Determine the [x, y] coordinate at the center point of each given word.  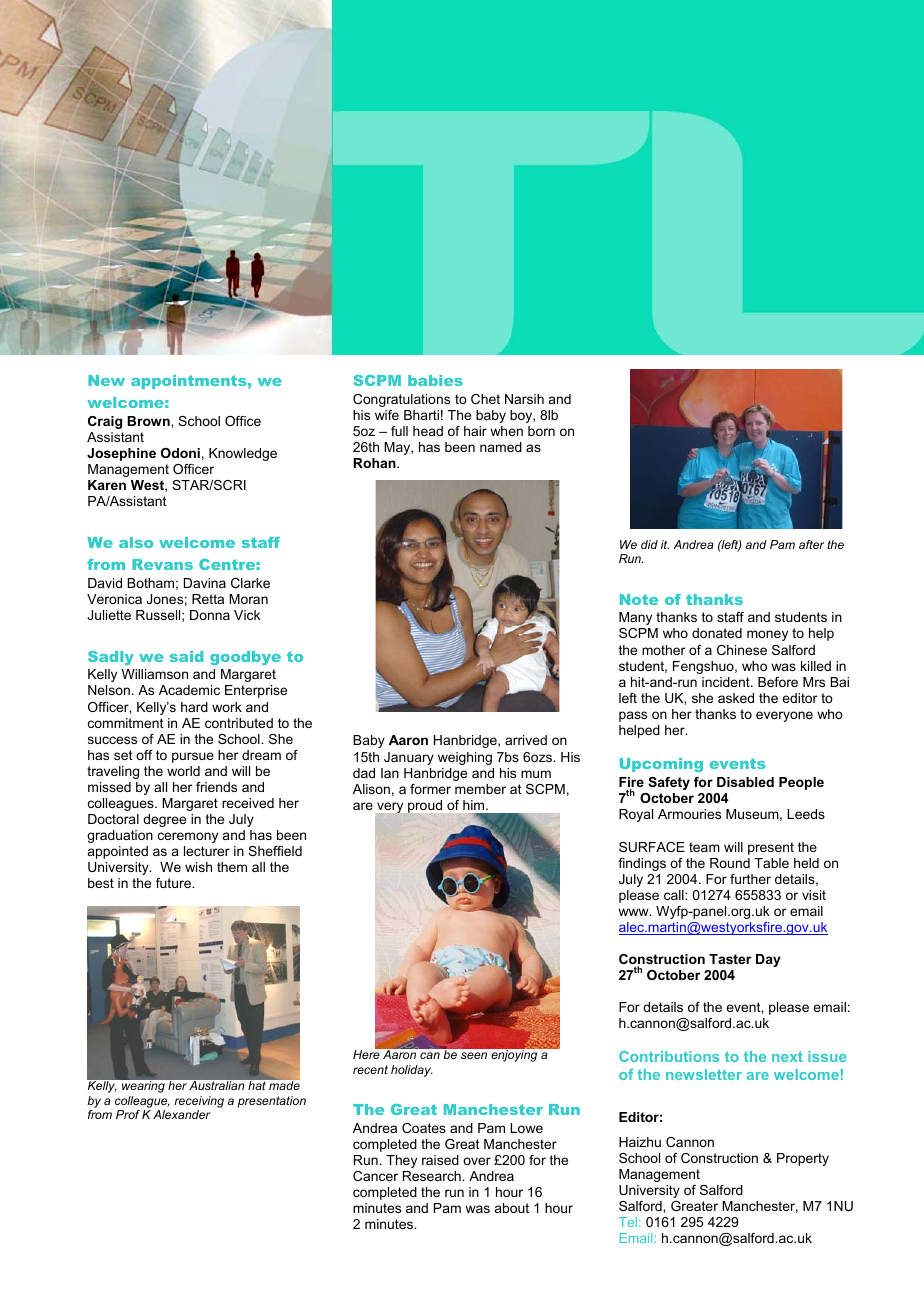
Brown [149, 421]
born [541, 431]
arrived [526, 740]
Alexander [181, 1114]
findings [642, 864]
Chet [485, 399]
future [174, 883]
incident [727, 682]
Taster [730, 959]
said [186, 656]
